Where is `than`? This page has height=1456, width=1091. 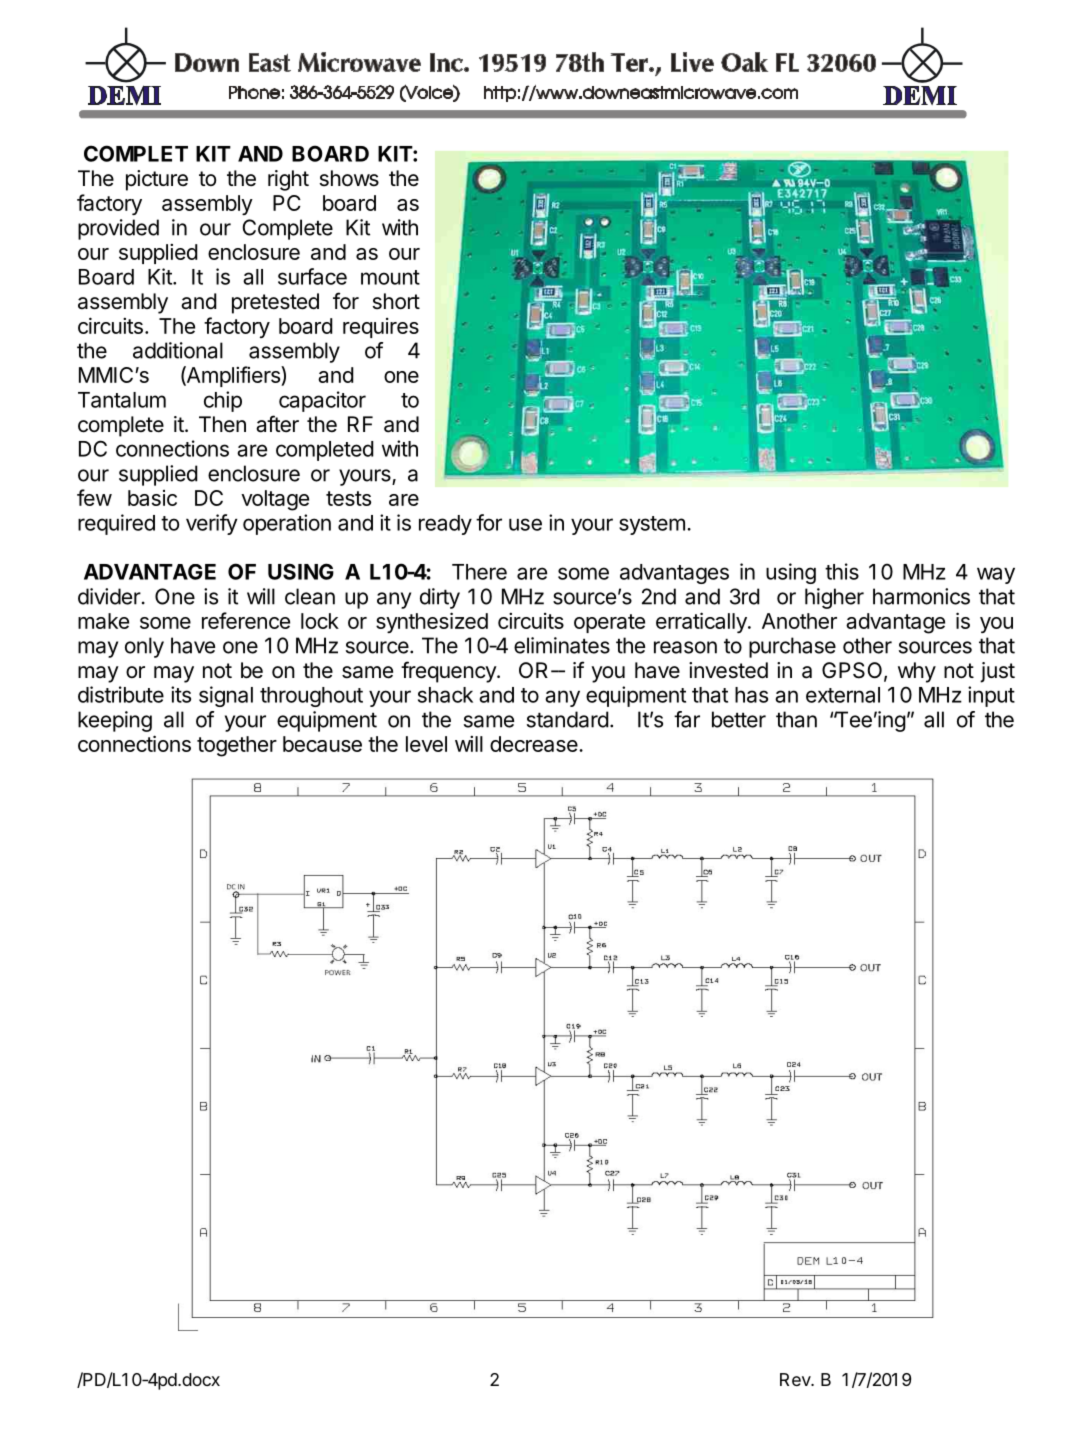
than is located at coordinates (796, 719).
